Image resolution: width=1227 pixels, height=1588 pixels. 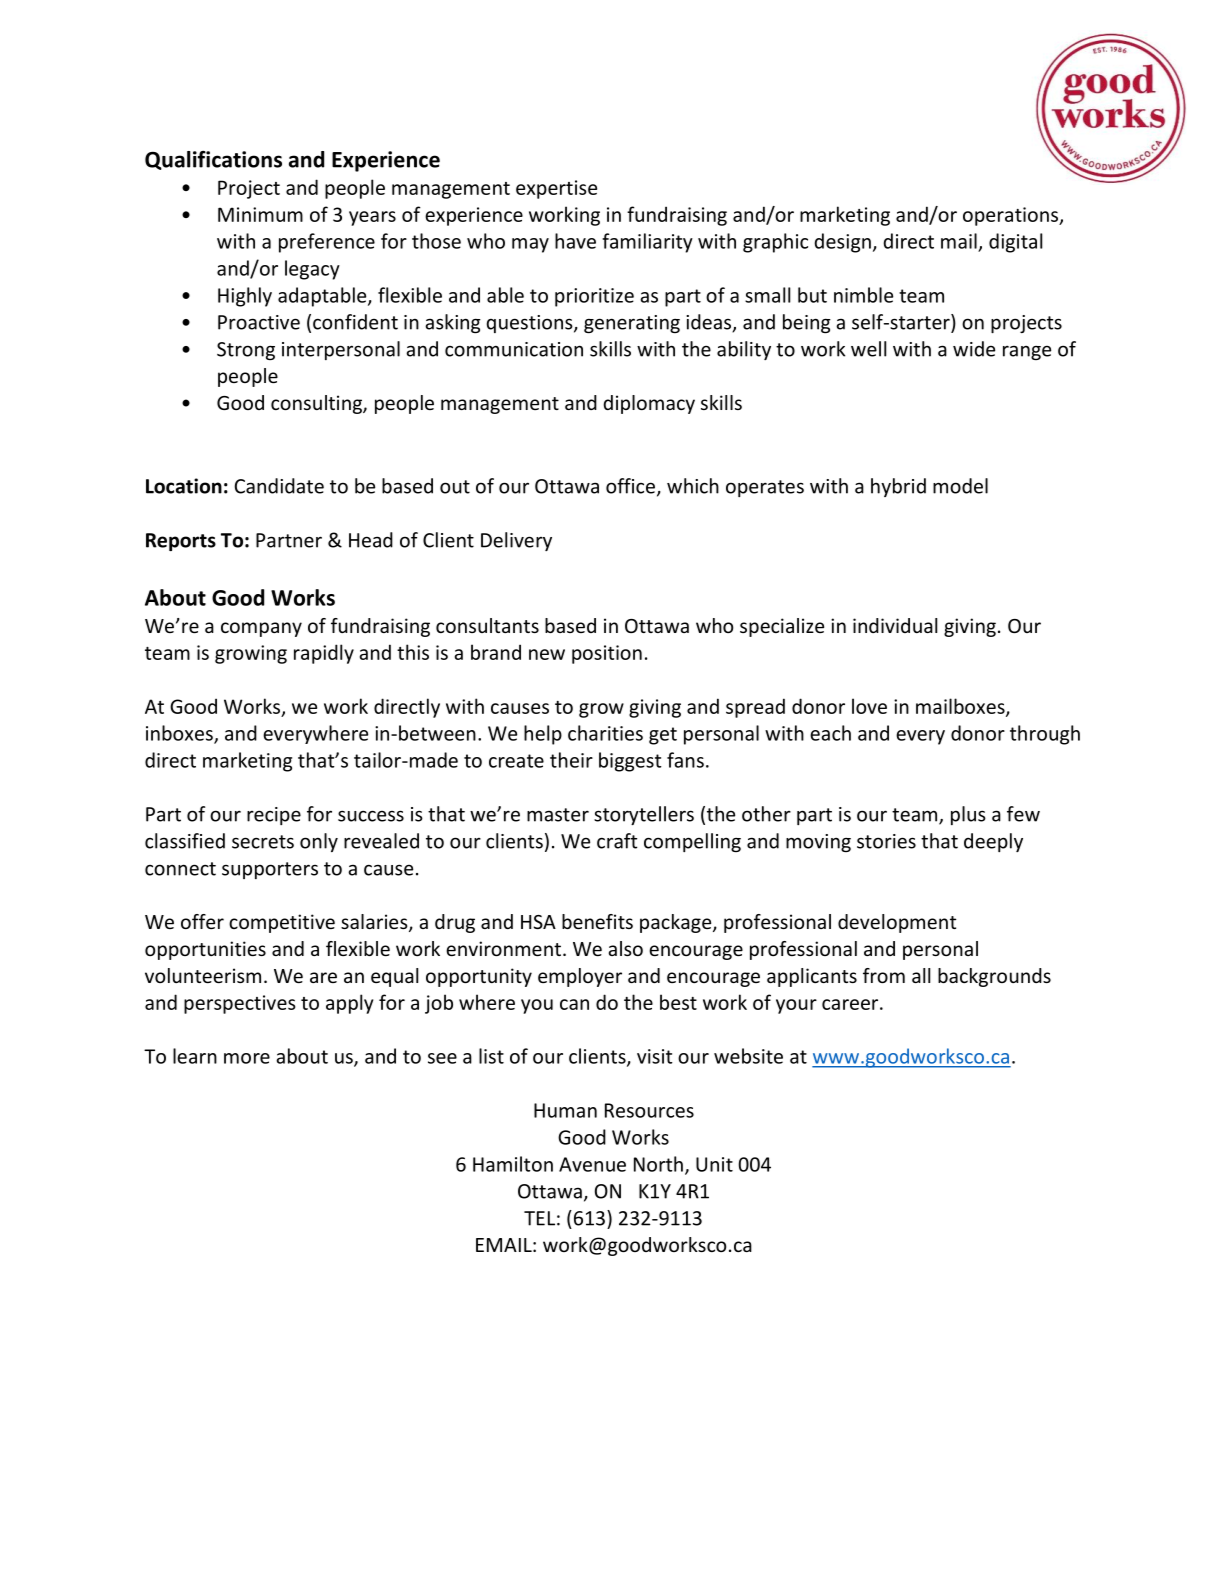 What do you see at coordinates (260, 214) in the image?
I see `Minimum` at bounding box center [260, 214].
